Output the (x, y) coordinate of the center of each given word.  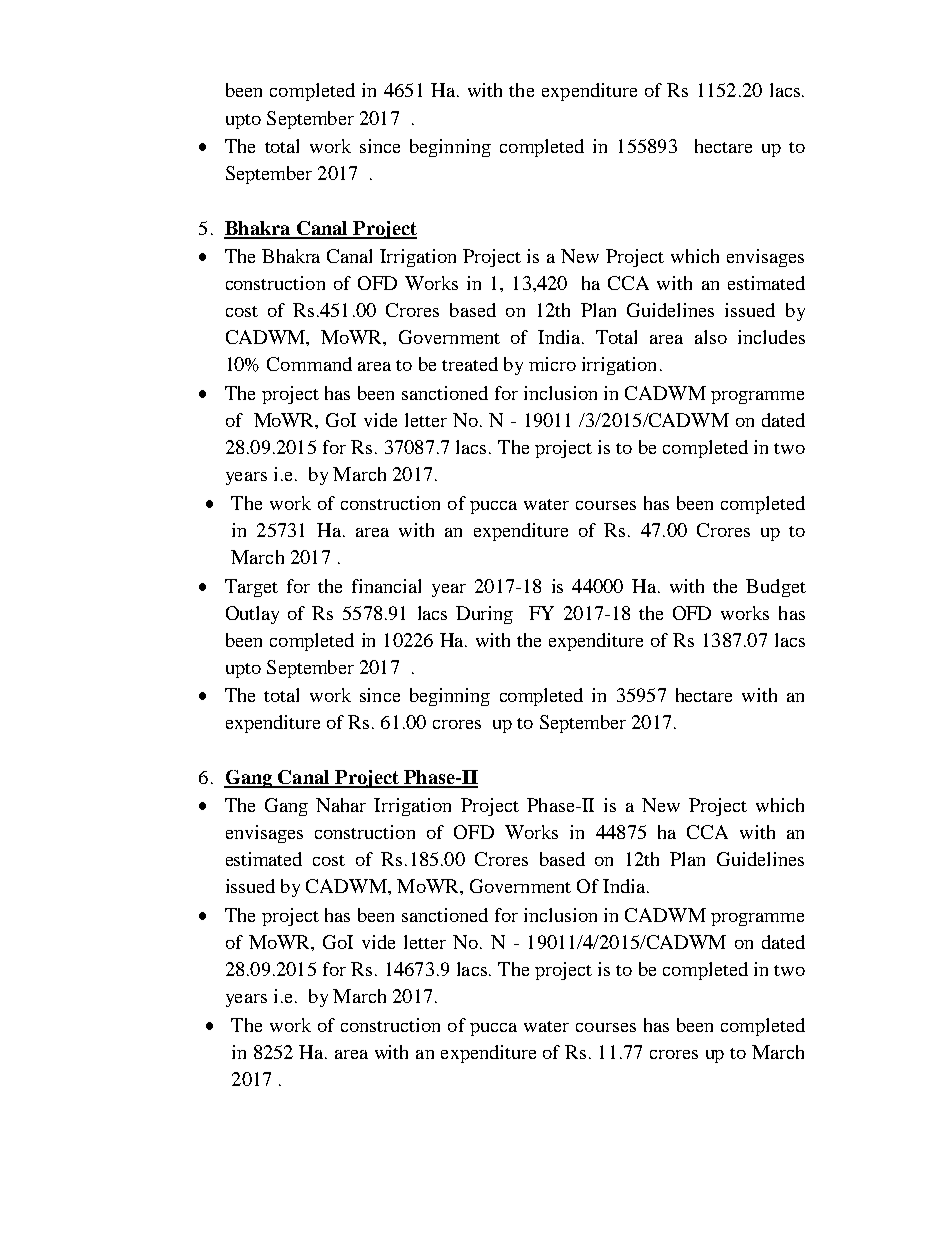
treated (470, 364)
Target (251, 588)
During (484, 615)
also (711, 337)
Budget (776, 588)
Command (309, 364)
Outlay (252, 615)
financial (386, 586)
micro (552, 364)
